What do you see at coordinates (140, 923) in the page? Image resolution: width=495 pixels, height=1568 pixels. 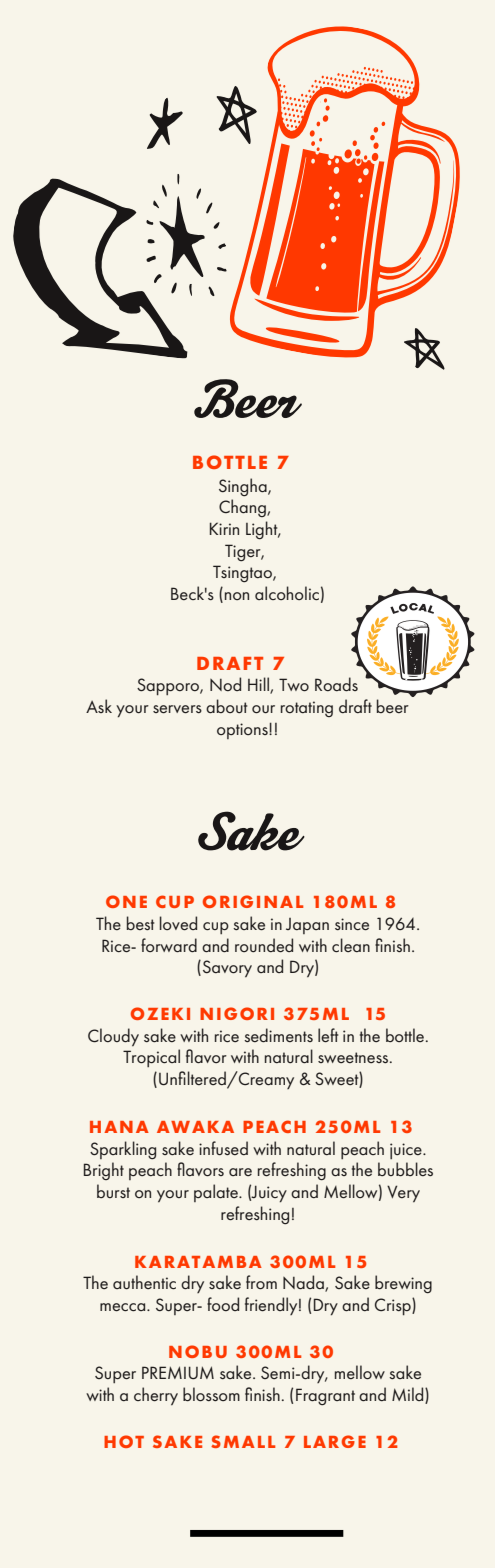 I see `best` at bounding box center [140, 923].
